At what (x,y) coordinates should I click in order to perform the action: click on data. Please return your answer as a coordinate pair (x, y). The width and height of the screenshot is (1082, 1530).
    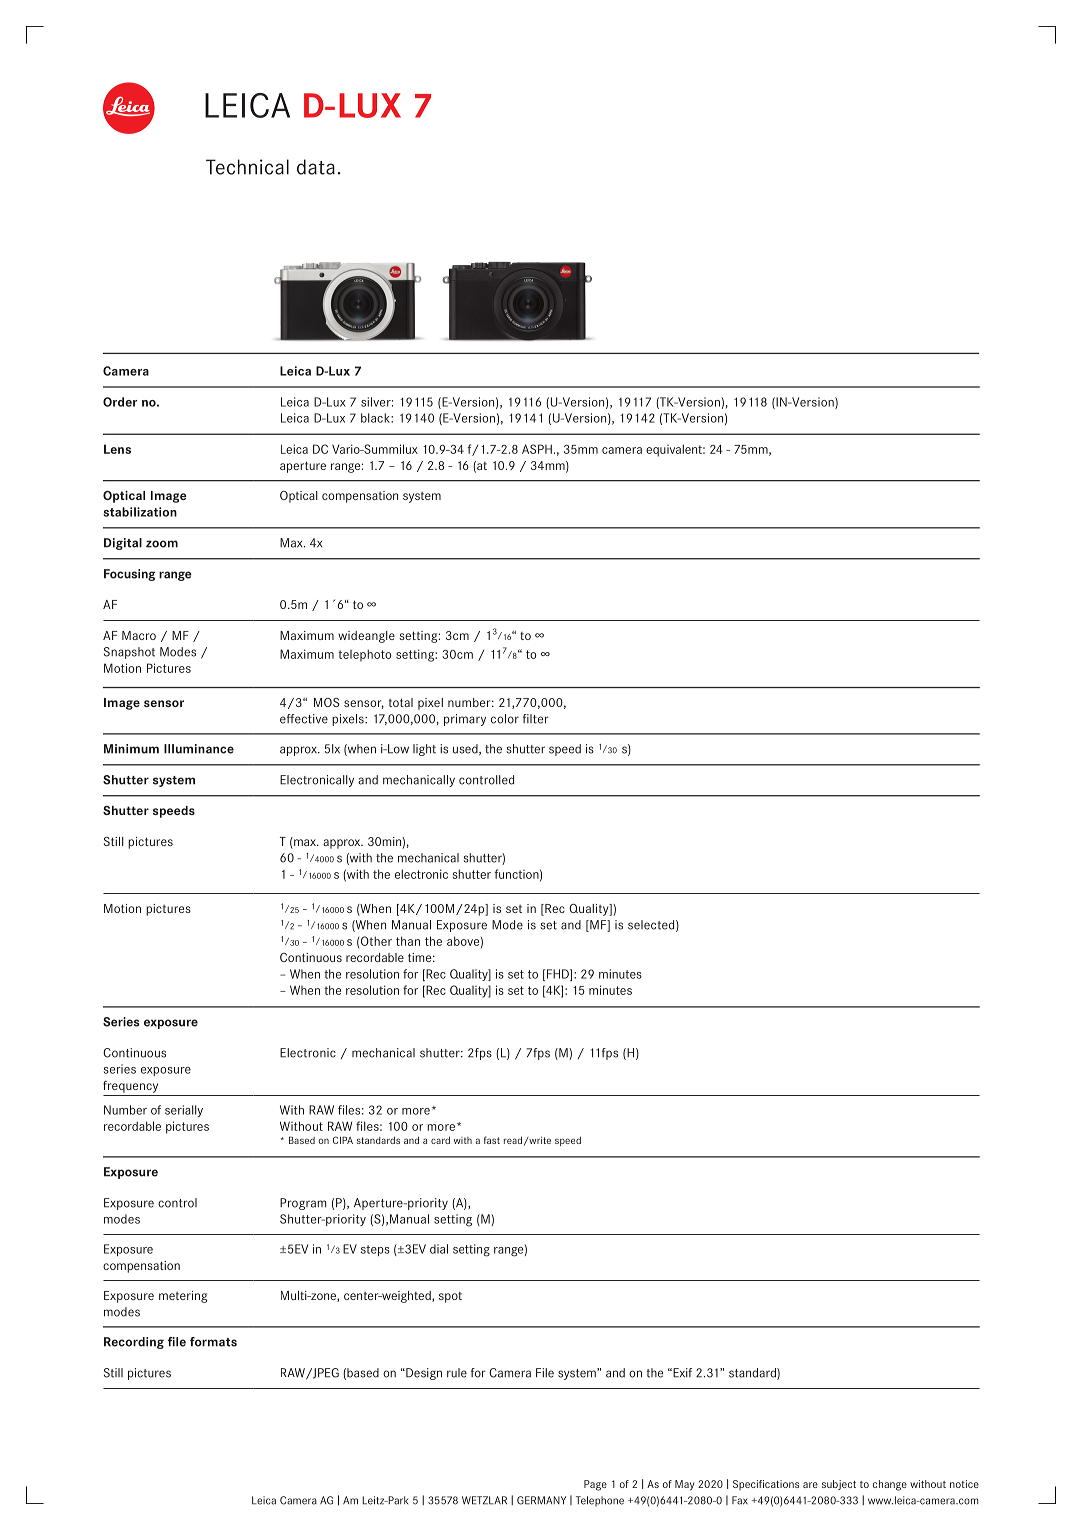
    Looking at the image, I should click on (316, 167).
